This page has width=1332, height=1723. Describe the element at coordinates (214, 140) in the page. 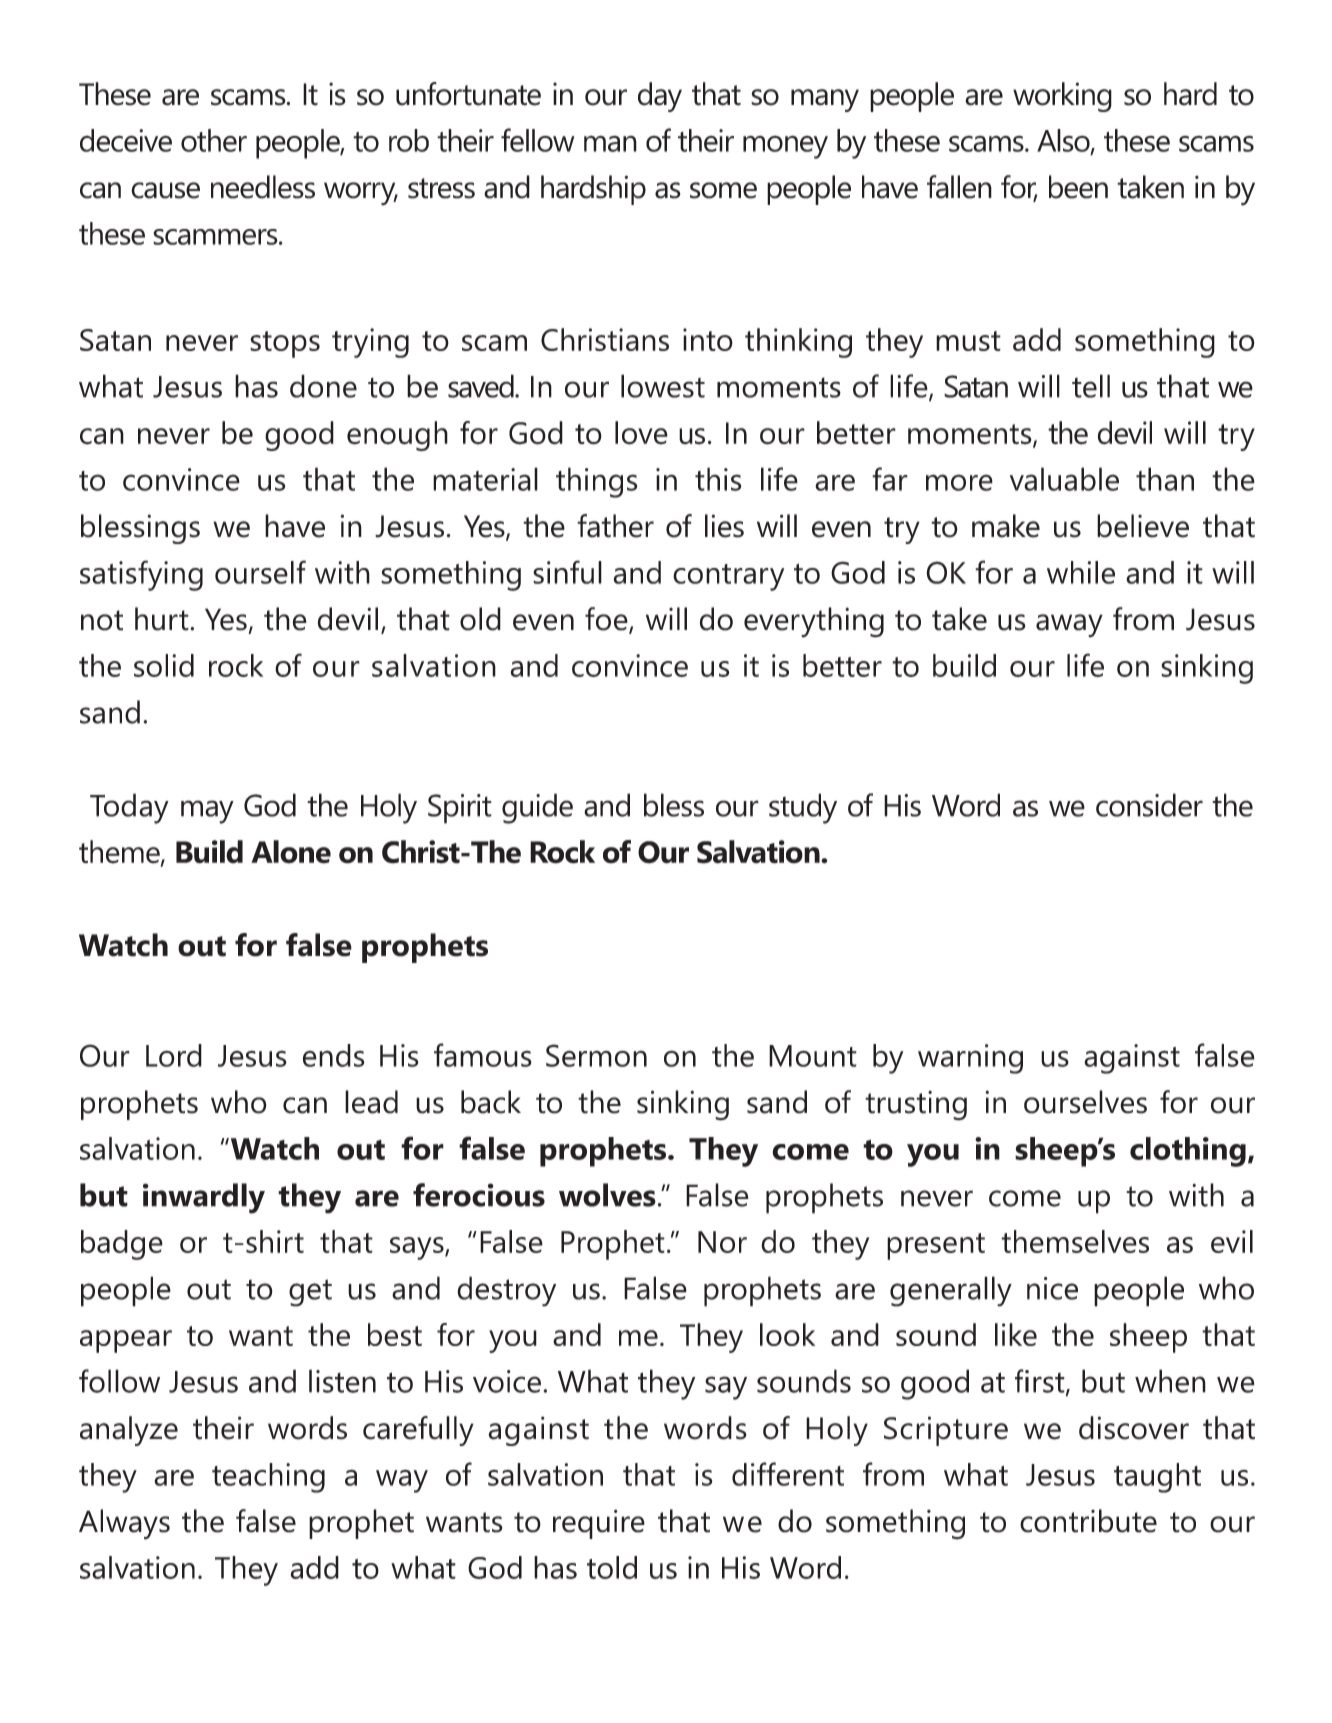

I see `other` at that location.
